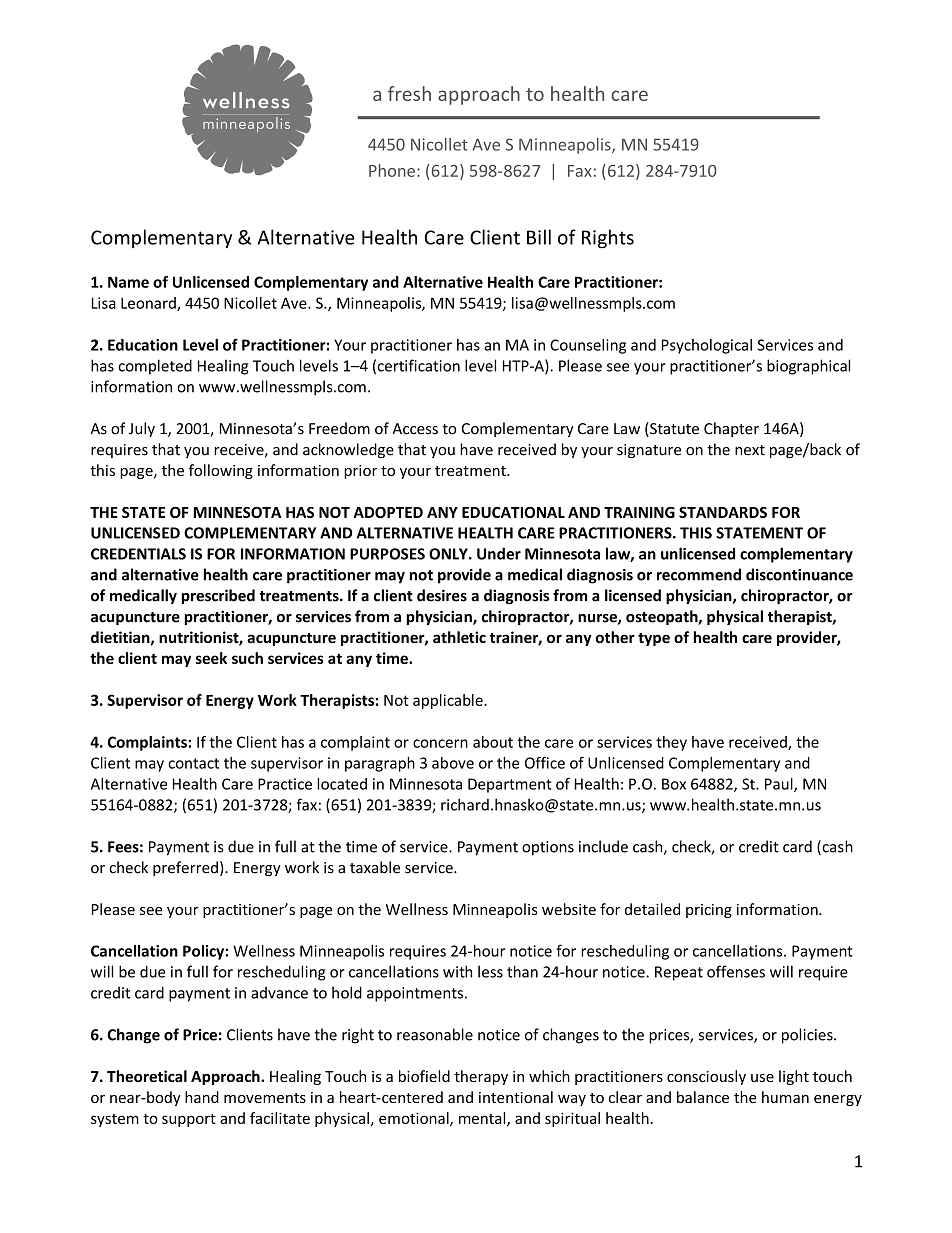  Describe the element at coordinates (481, 1077) in the document. I see `therapy` at that location.
